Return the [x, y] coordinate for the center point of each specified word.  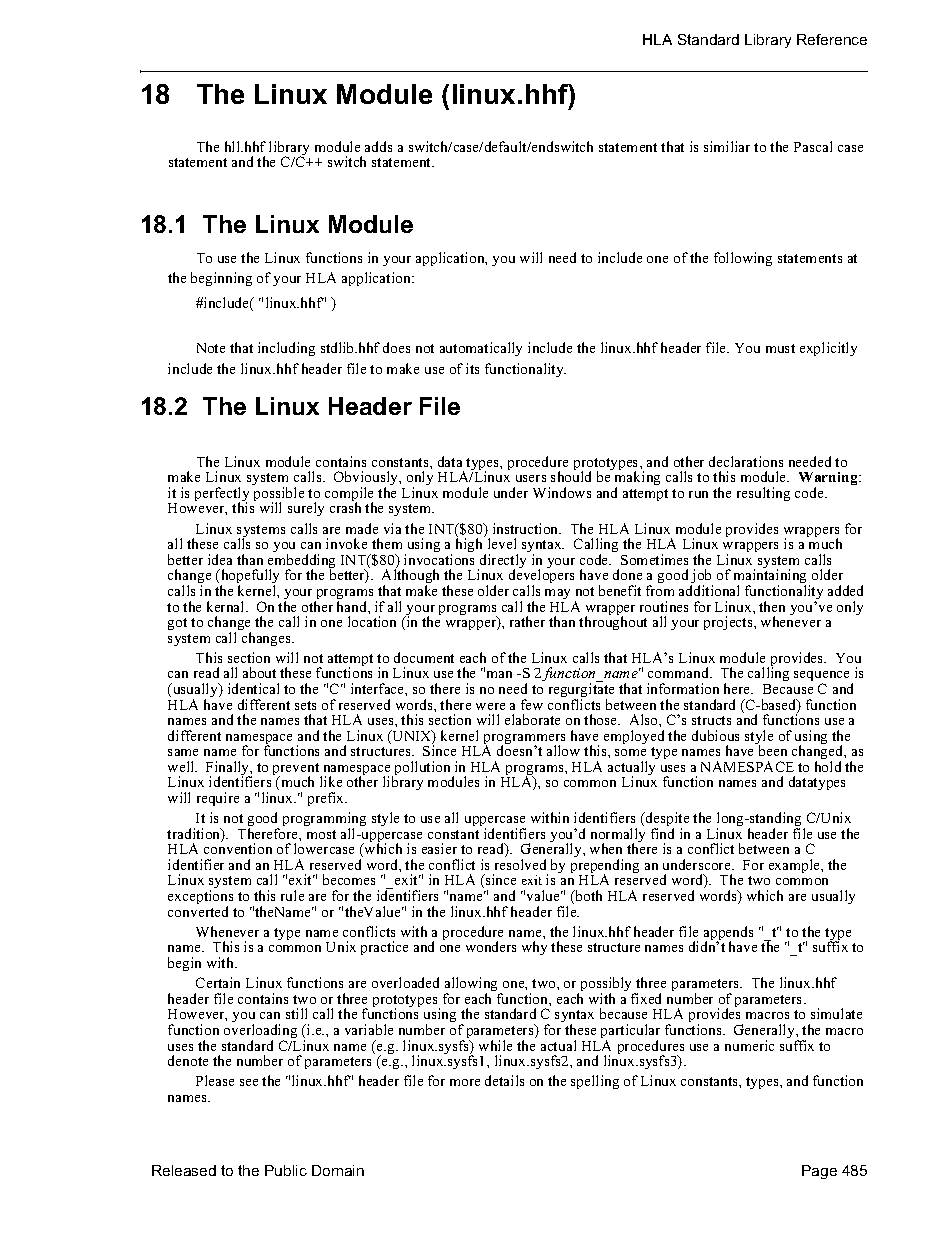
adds [378, 146]
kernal [227, 606]
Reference [832, 39]
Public [286, 1170]
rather [527, 621]
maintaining [772, 578]
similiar [727, 146]
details [504, 1080]
